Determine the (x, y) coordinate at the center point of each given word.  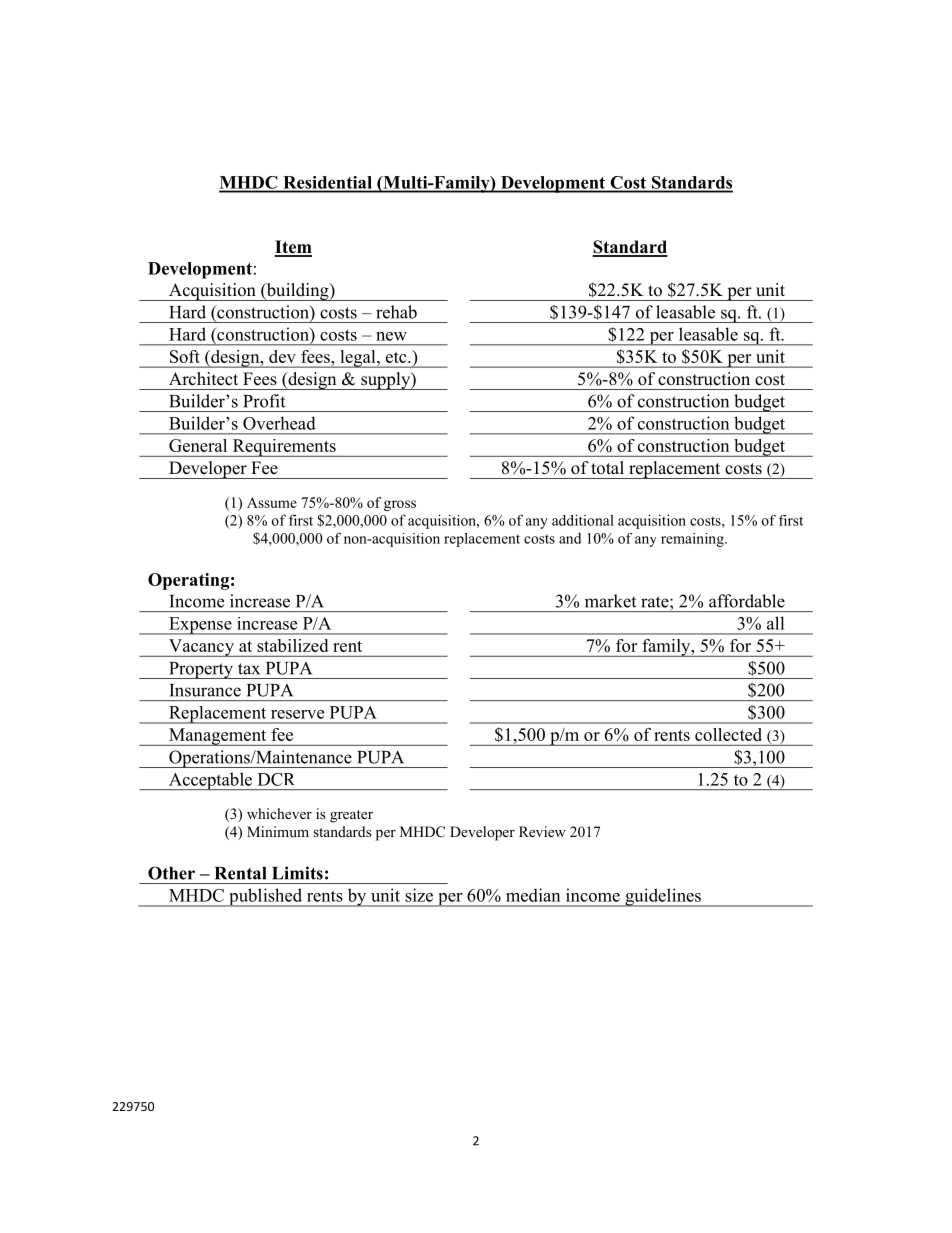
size (419, 895)
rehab (396, 312)
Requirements (284, 448)
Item (293, 248)
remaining (693, 540)
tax (249, 669)
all (775, 623)
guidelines (663, 897)
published (266, 897)
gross (400, 505)
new (391, 336)
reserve (297, 714)
